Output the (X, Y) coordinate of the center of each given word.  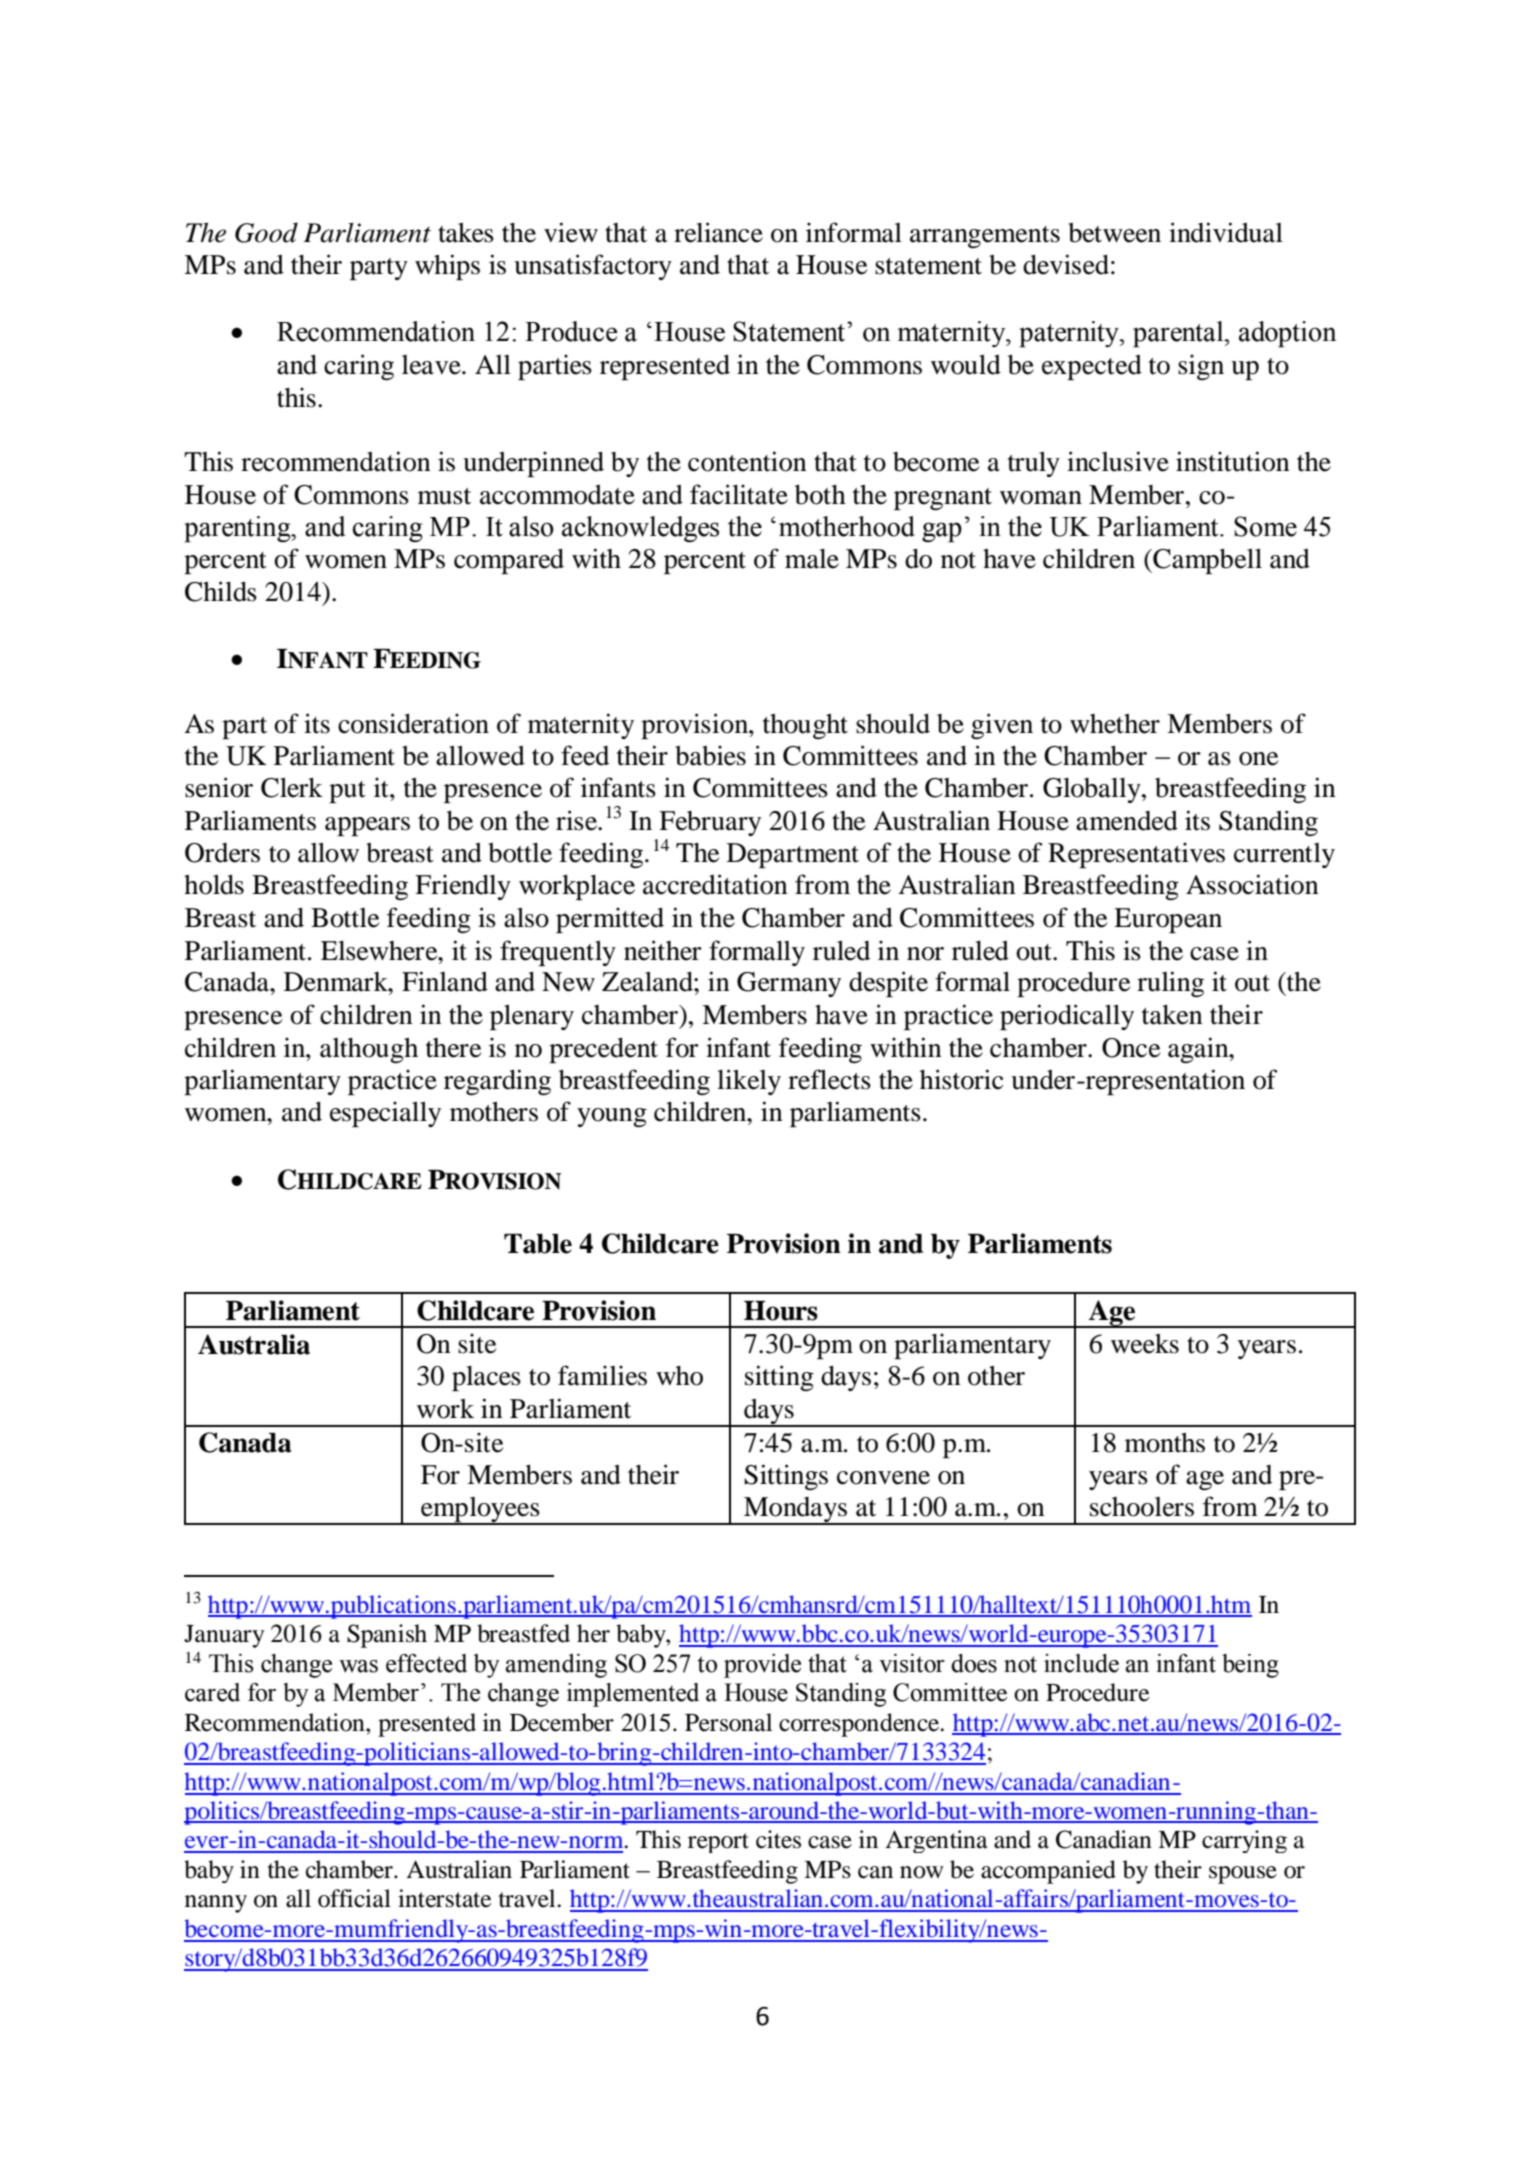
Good (266, 232)
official (354, 1898)
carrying (1244, 1841)
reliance (718, 232)
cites (778, 1839)
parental (1179, 334)
